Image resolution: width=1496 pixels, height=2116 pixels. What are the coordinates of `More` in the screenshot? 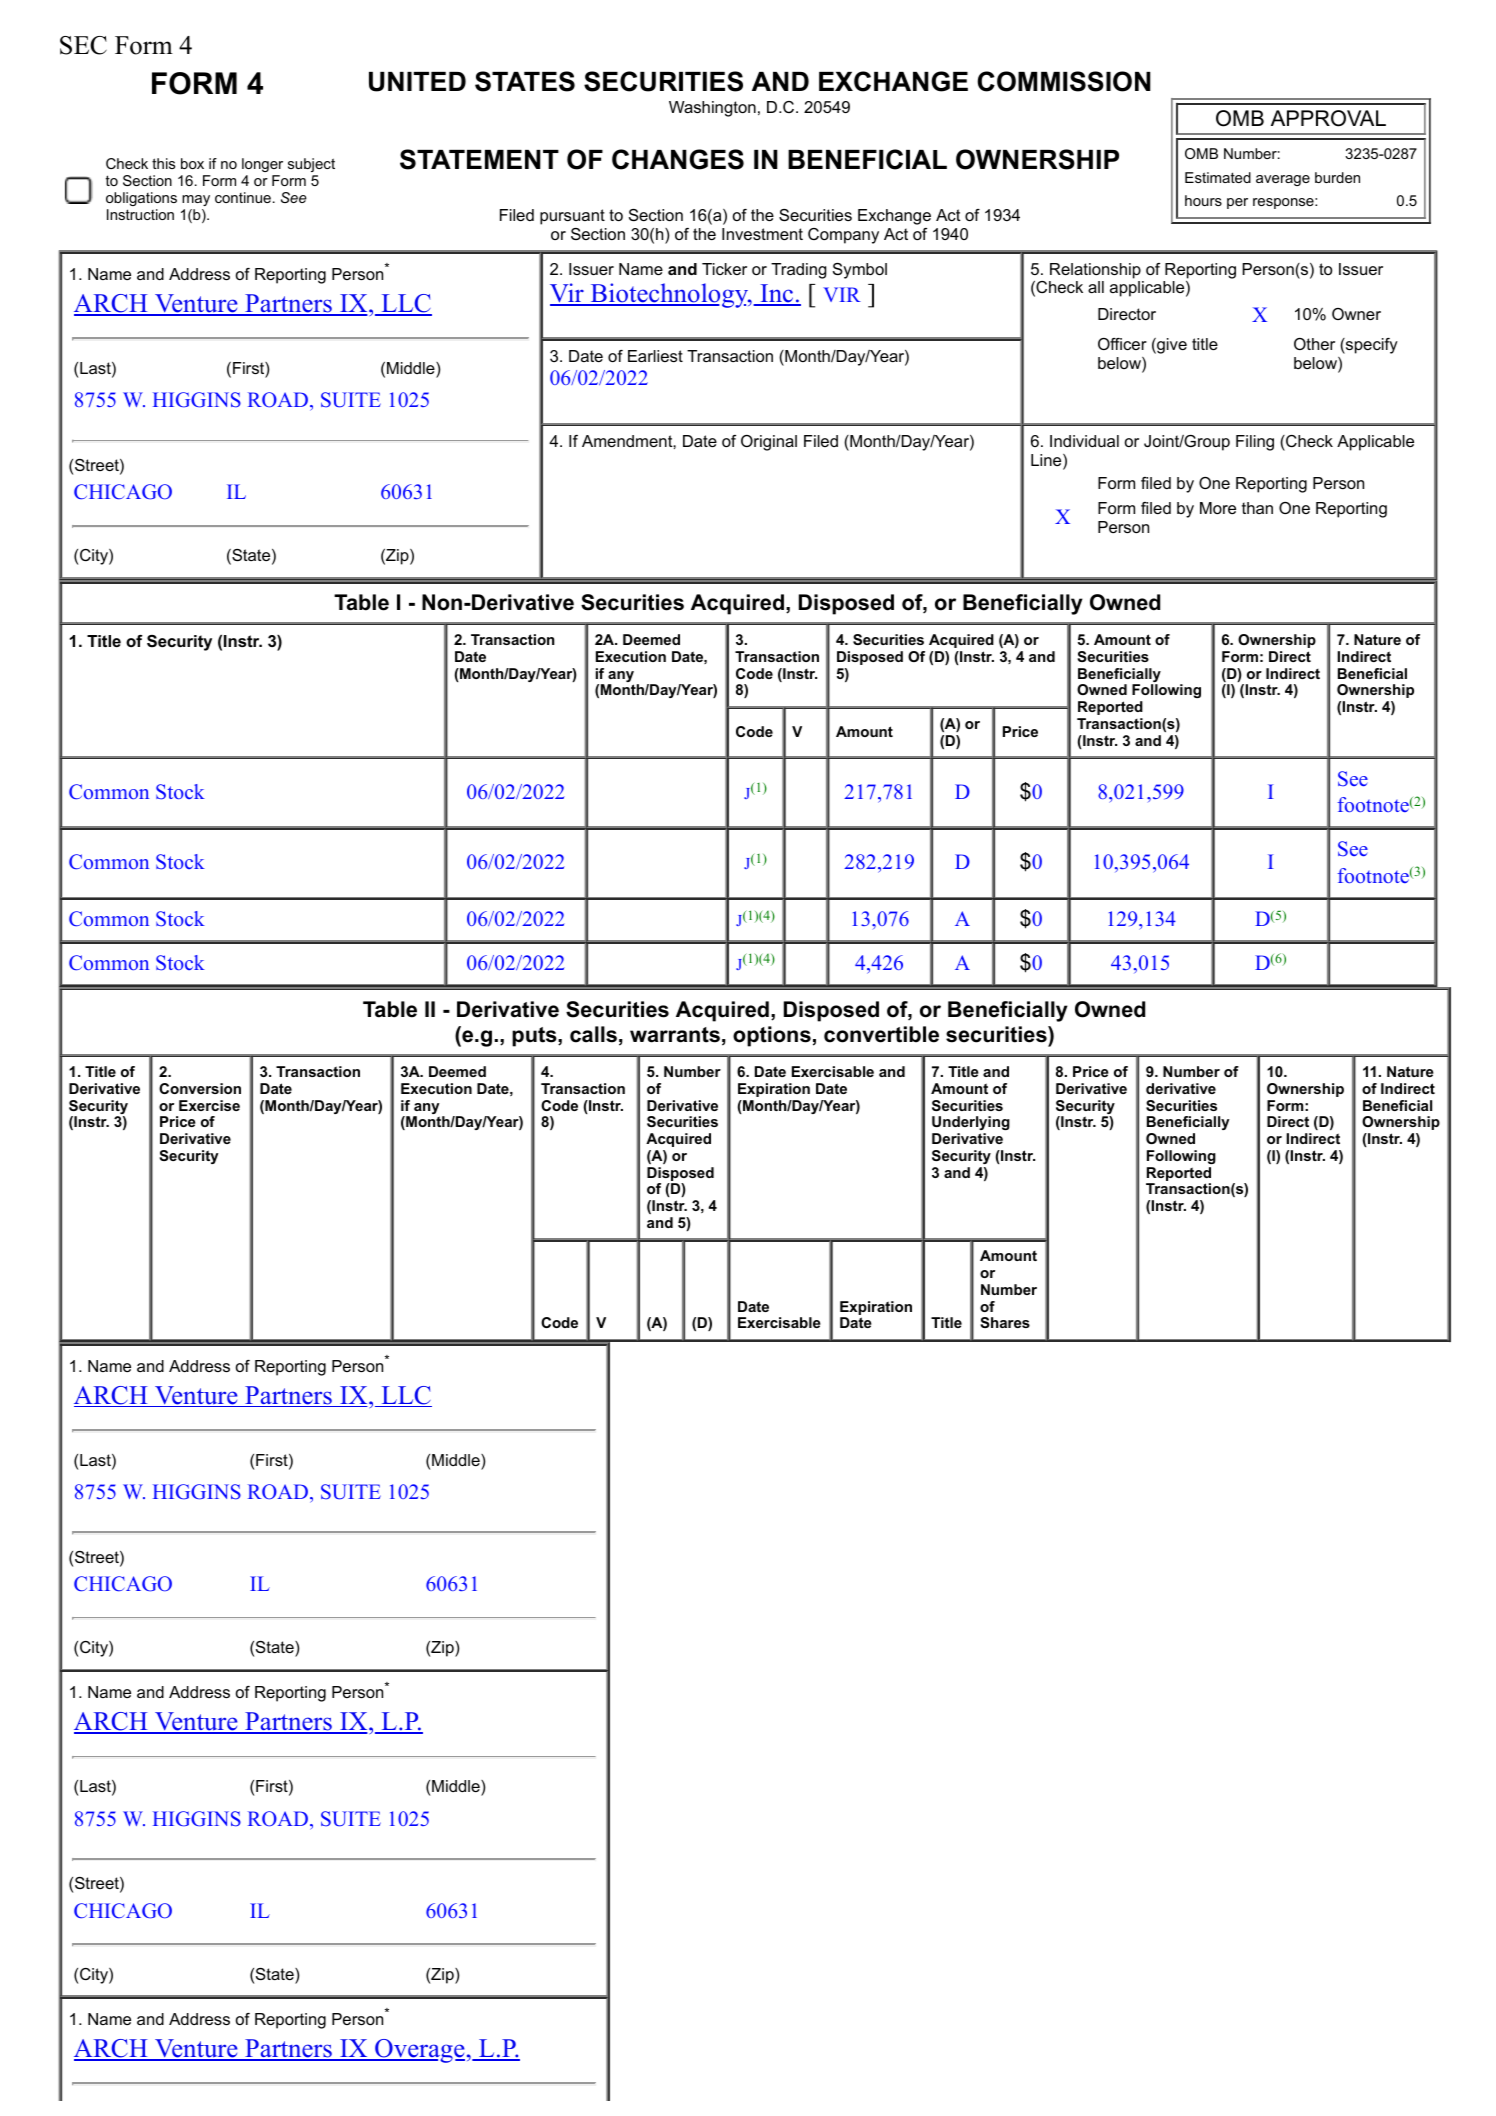 It's located at (1218, 508).
